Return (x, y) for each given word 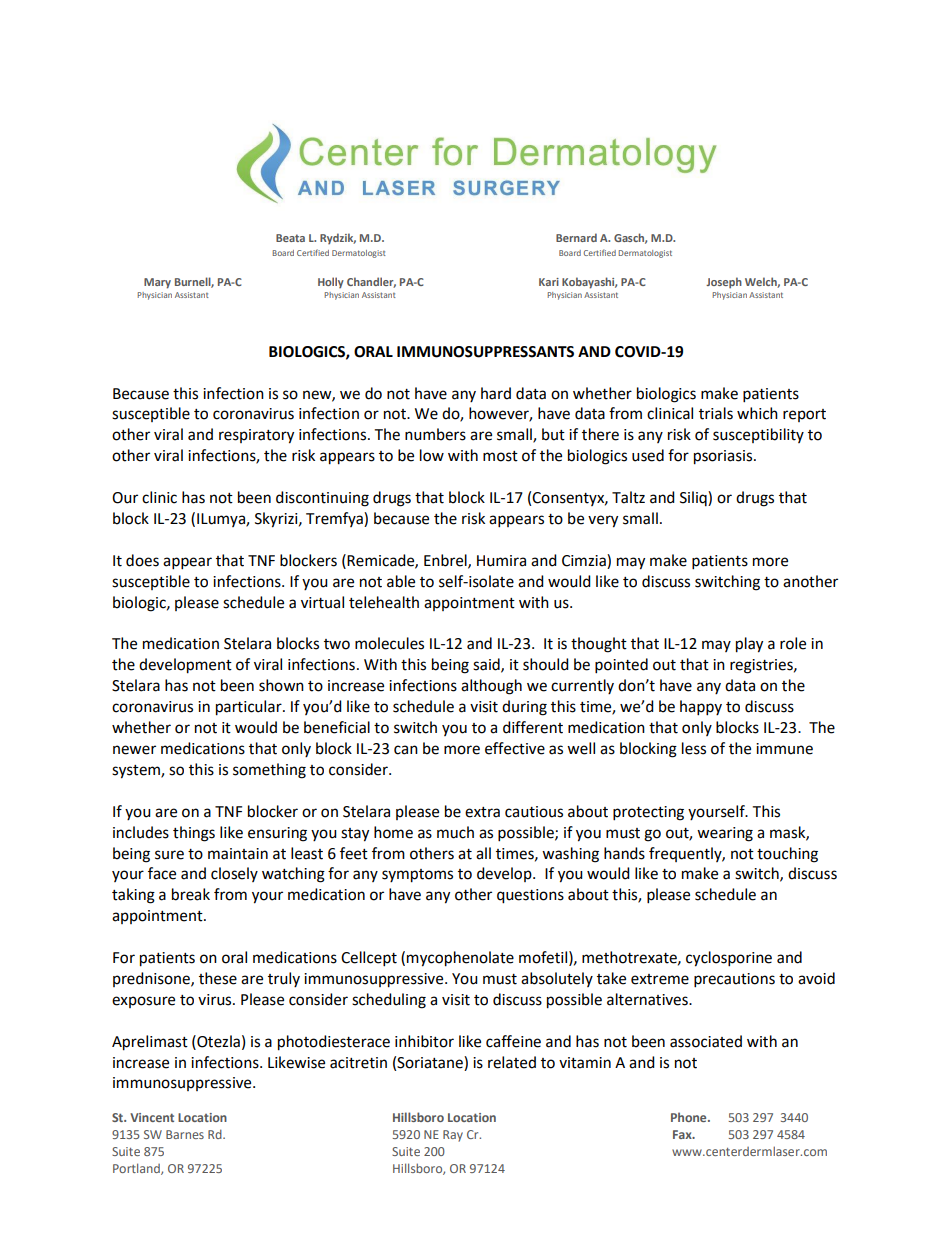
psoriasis (724, 457)
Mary (157, 283)
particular (250, 708)
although (491, 687)
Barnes (185, 1134)
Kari (549, 282)
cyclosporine (729, 959)
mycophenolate (460, 959)
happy (701, 708)
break (191, 894)
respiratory (256, 436)
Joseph (724, 283)
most (500, 456)
